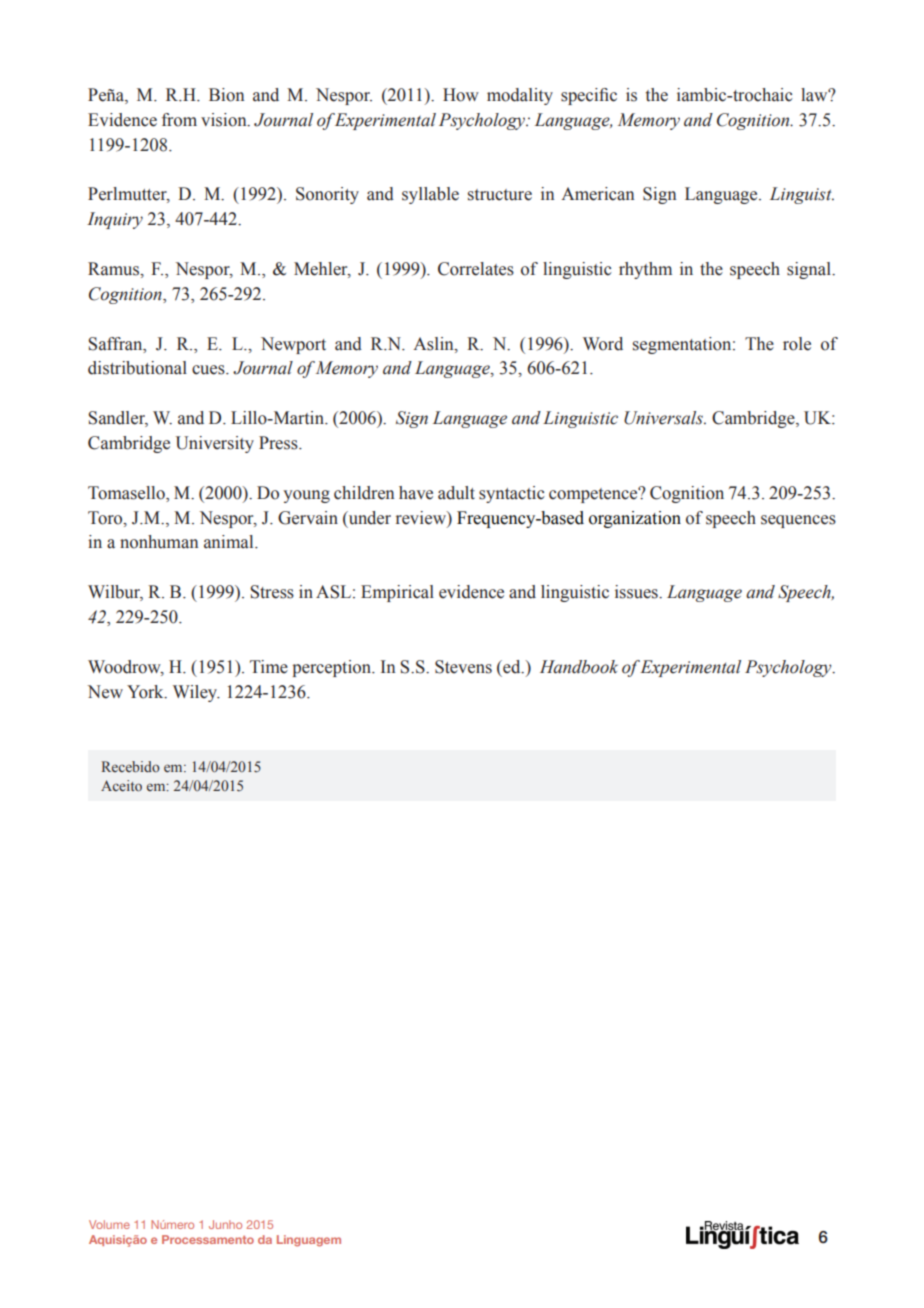  I want to click on Volume, so click(109, 1224).
